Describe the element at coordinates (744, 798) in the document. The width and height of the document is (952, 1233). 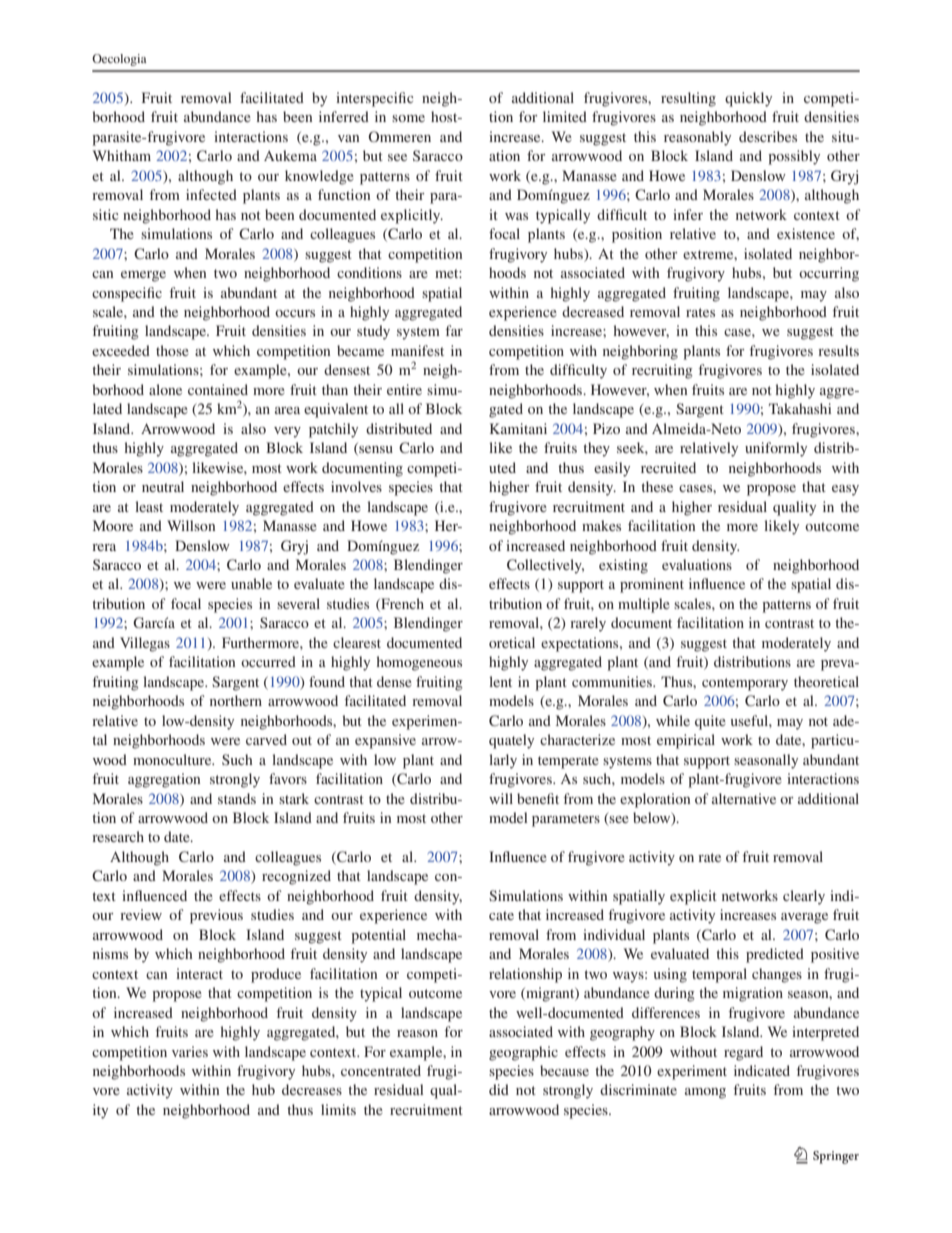
I see `alternative` at that location.
